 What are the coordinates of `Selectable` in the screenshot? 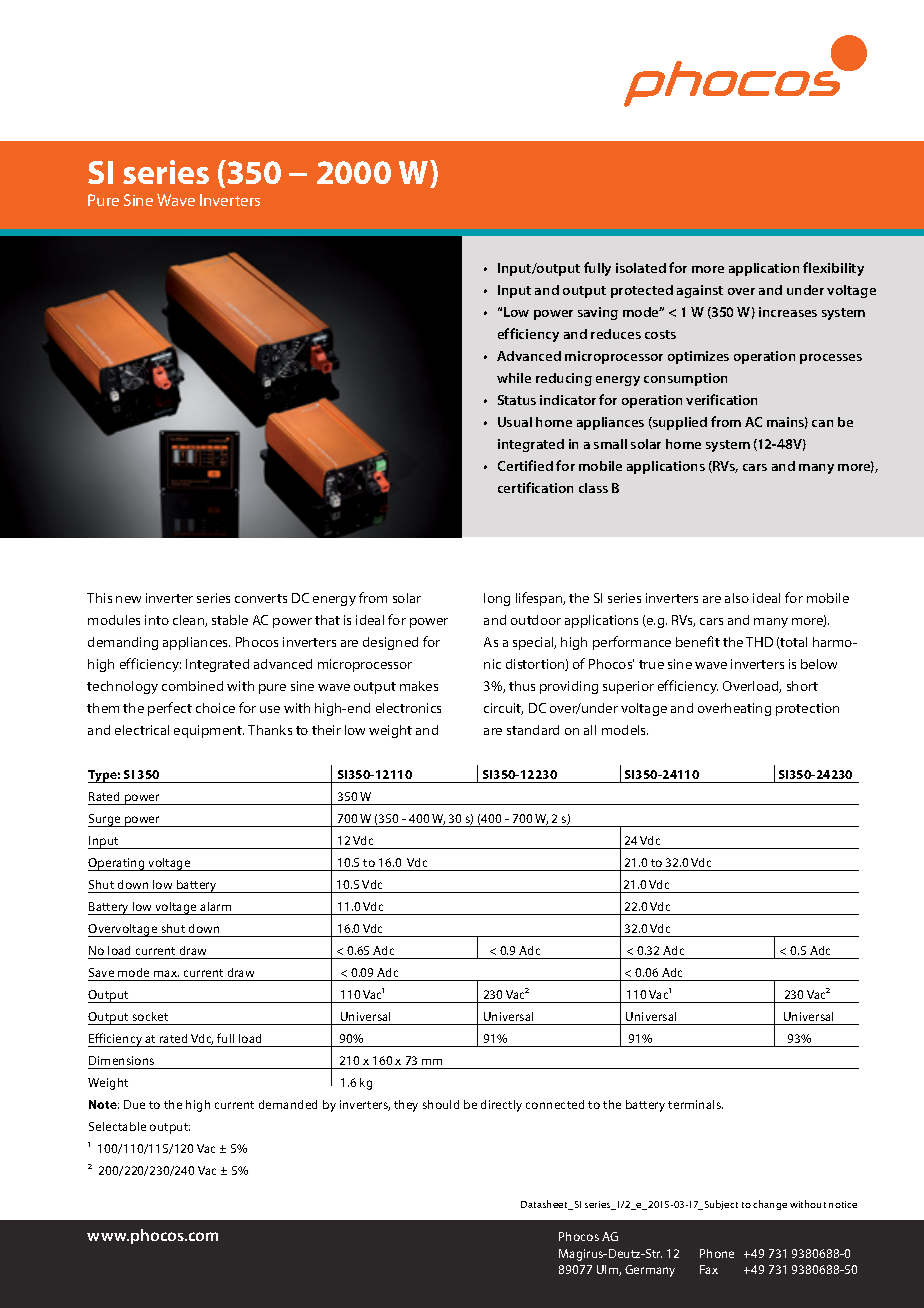 It's located at (117, 1126).
